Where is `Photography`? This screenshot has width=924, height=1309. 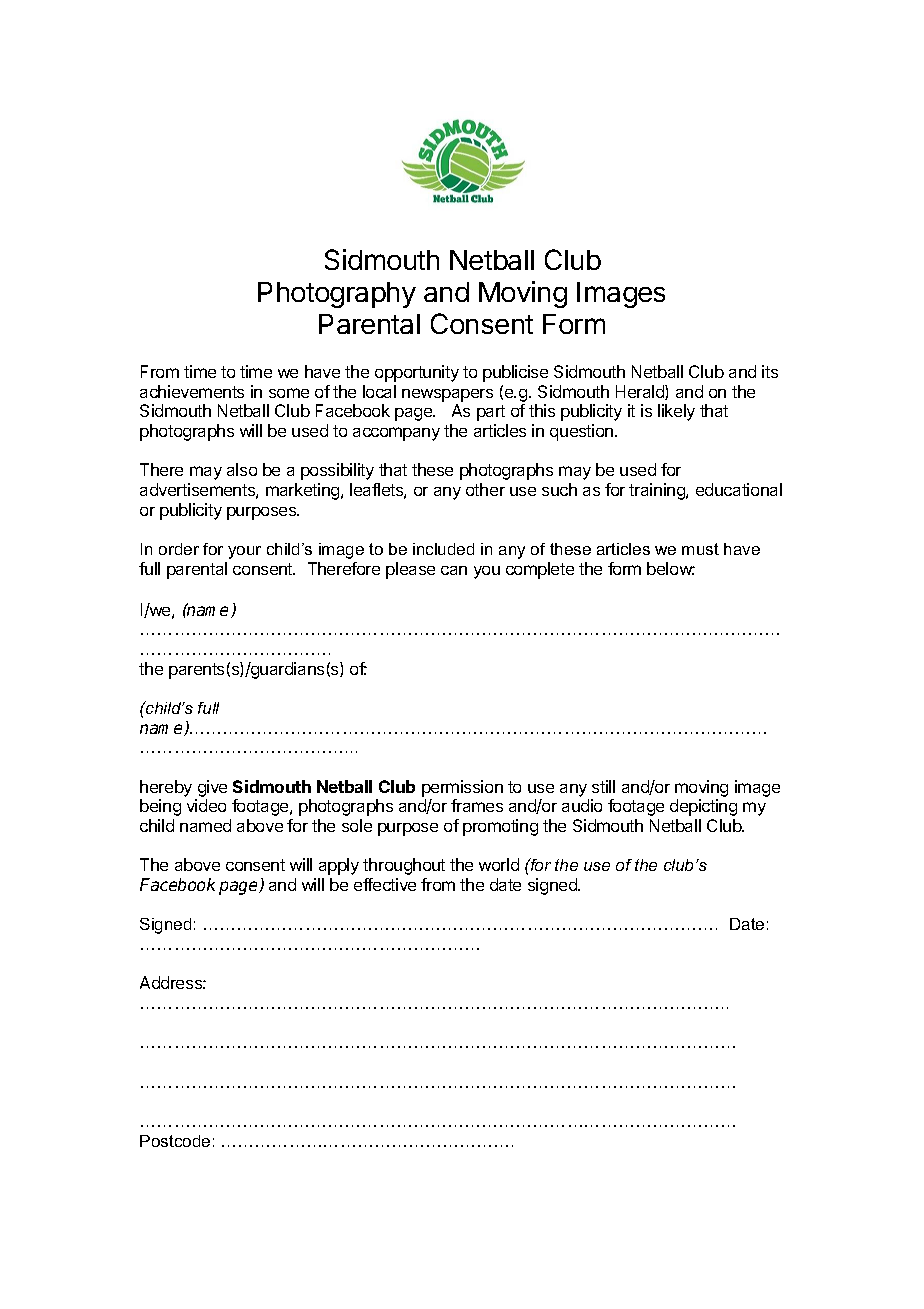 Photography is located at coordinates (337, 295).
